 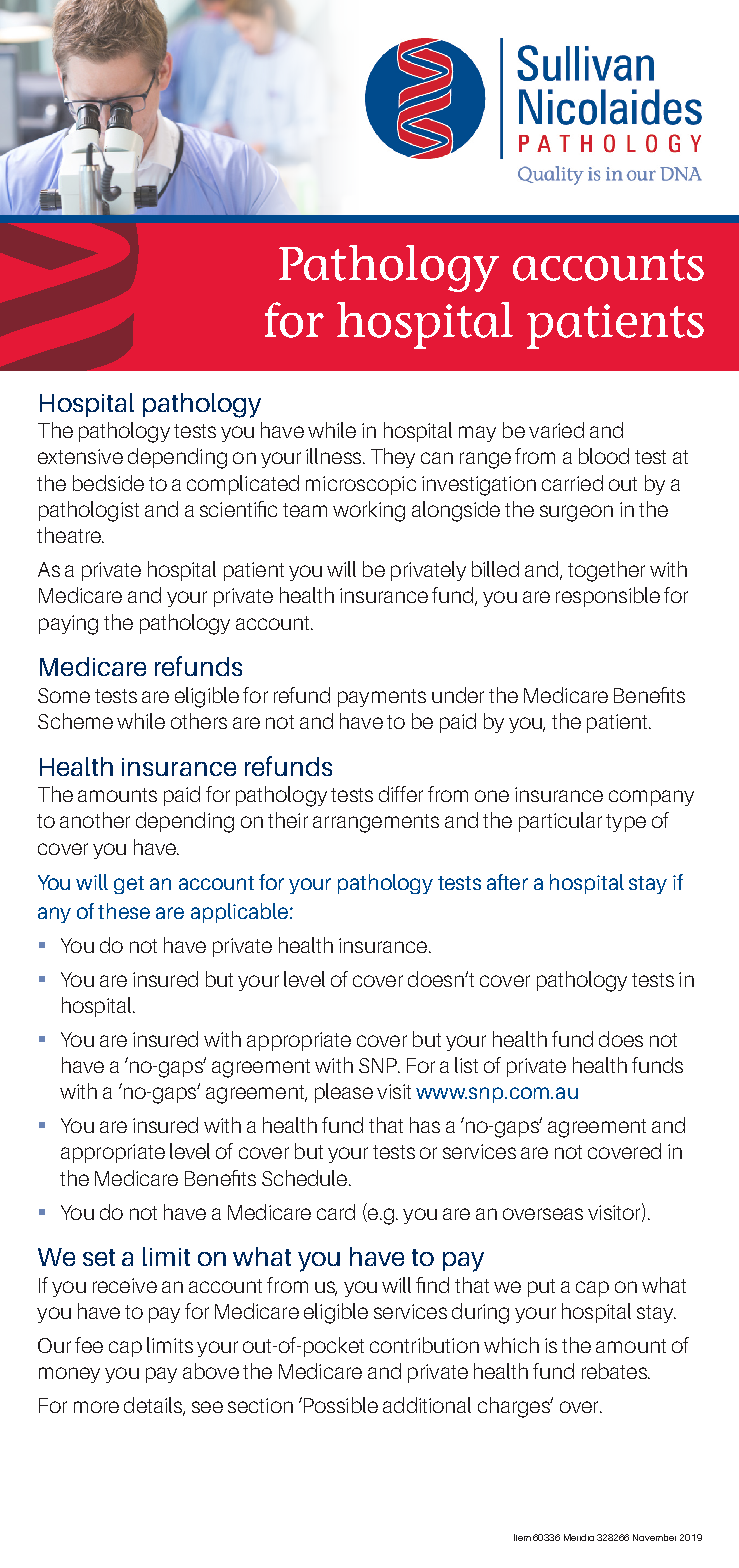 I want to click on Possible, so click(x=341, y=1405).
